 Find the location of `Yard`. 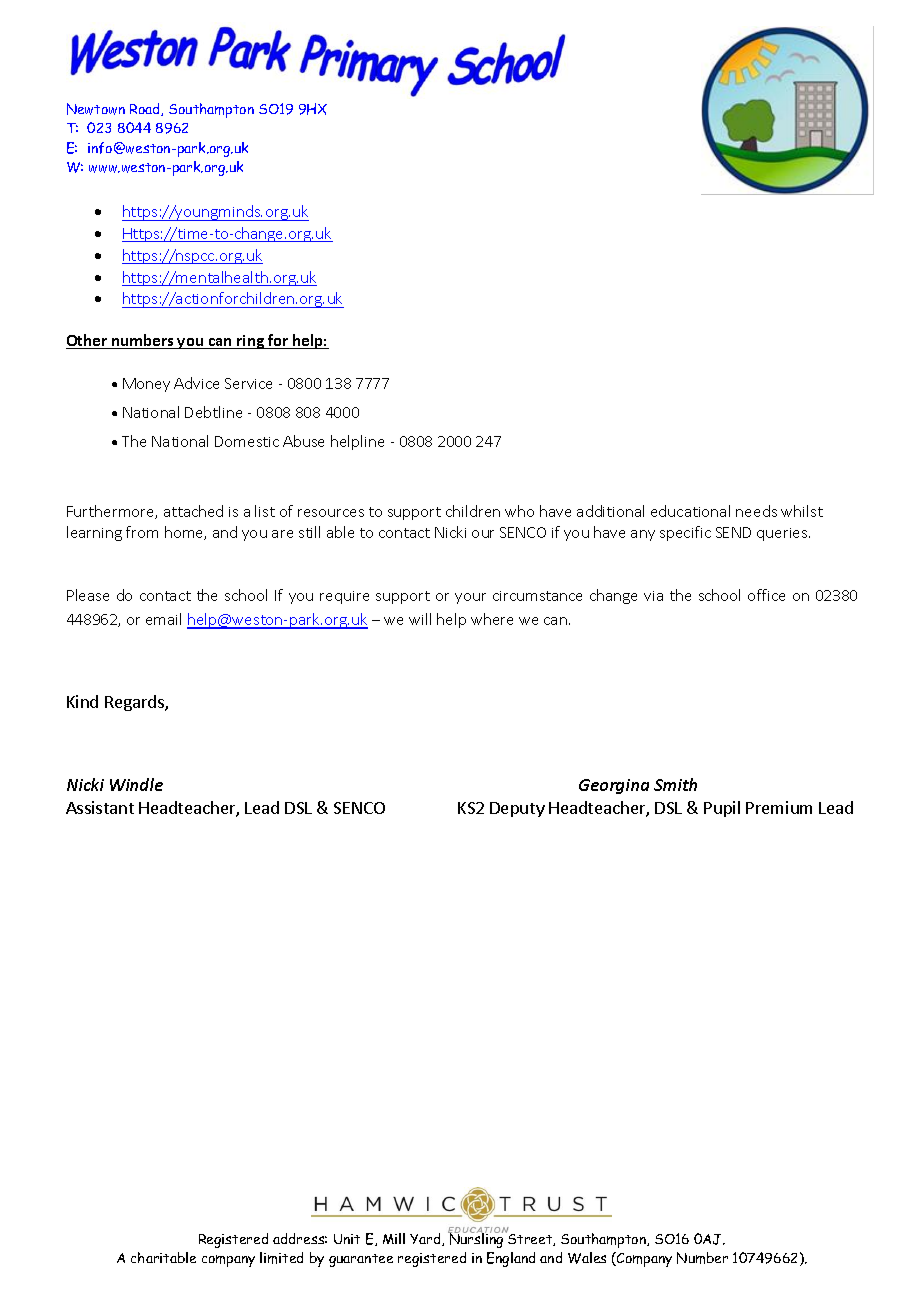

Yard is located at coordinates (426, 1239).
